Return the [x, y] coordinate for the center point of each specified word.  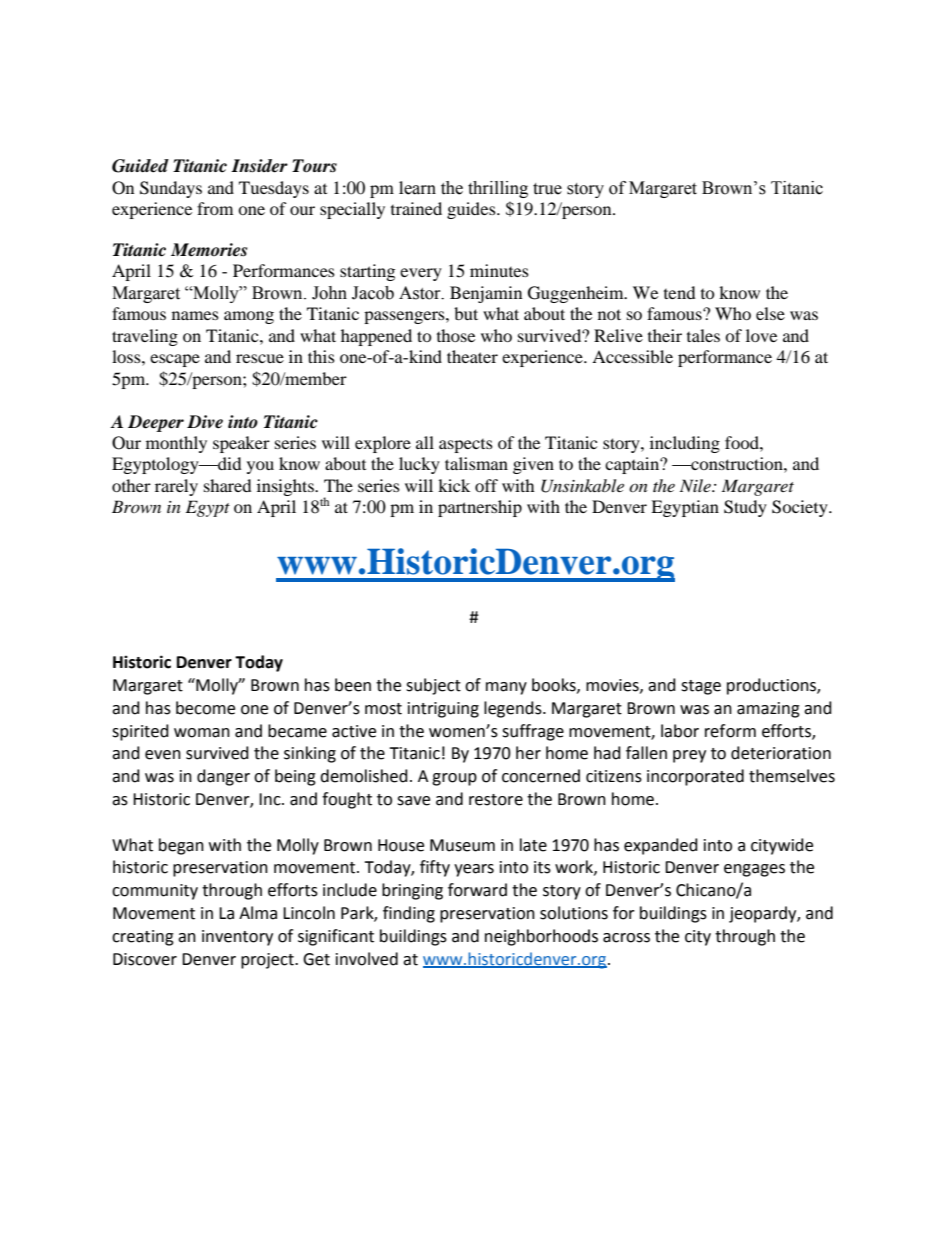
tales [703, 335]
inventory [237, 938]
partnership [480, 508]
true [547, 189]
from [215, 208]
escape [175, 360]
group [454, 779]
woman [202, 733]
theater [472, 356]
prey [689, 756]
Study [745, 508]
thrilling [498, 189]
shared [228, 485]
